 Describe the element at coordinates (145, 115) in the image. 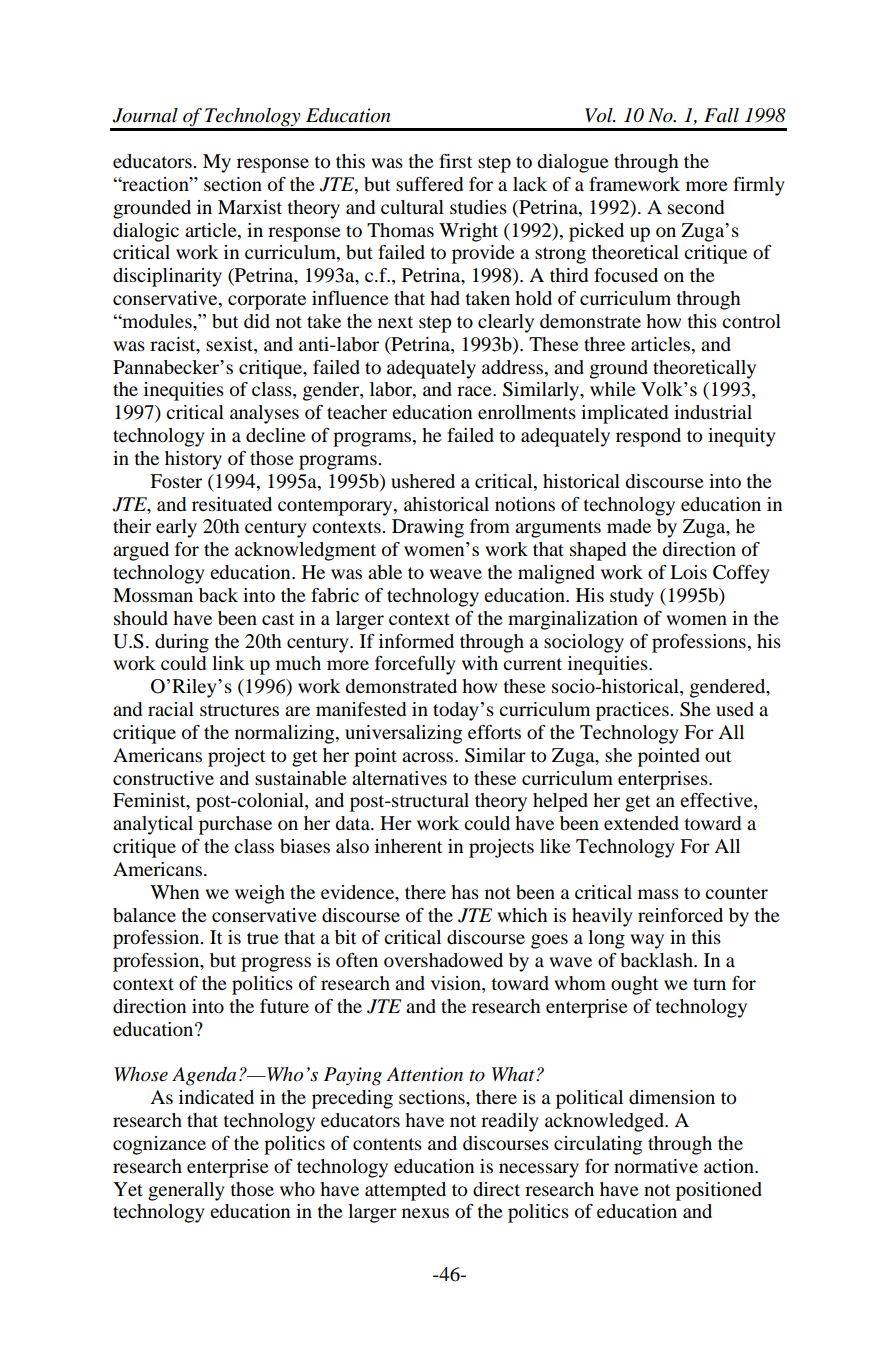

I see `Journal` at that location.
